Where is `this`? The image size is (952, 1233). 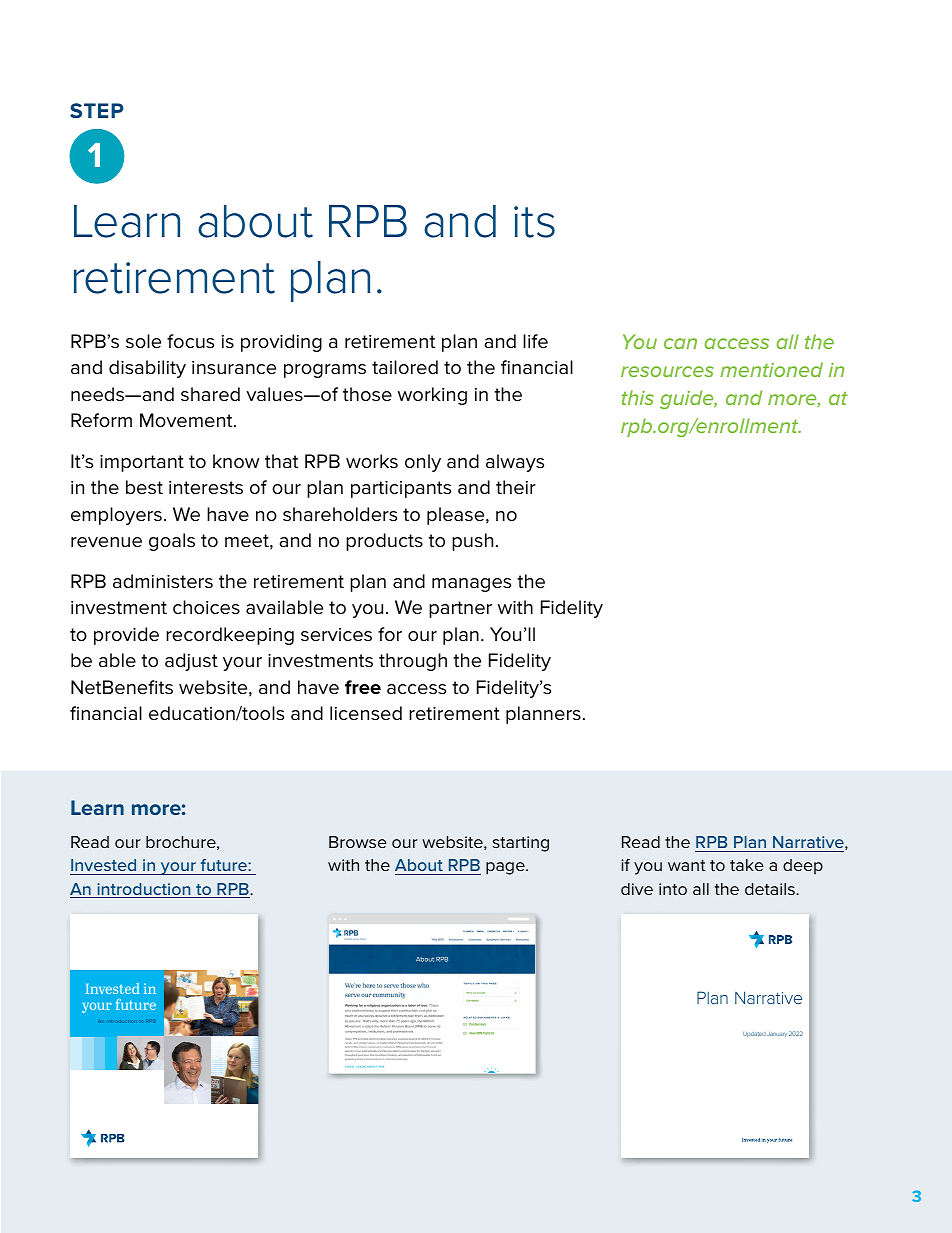
this is located at coordinates (638, 397).
